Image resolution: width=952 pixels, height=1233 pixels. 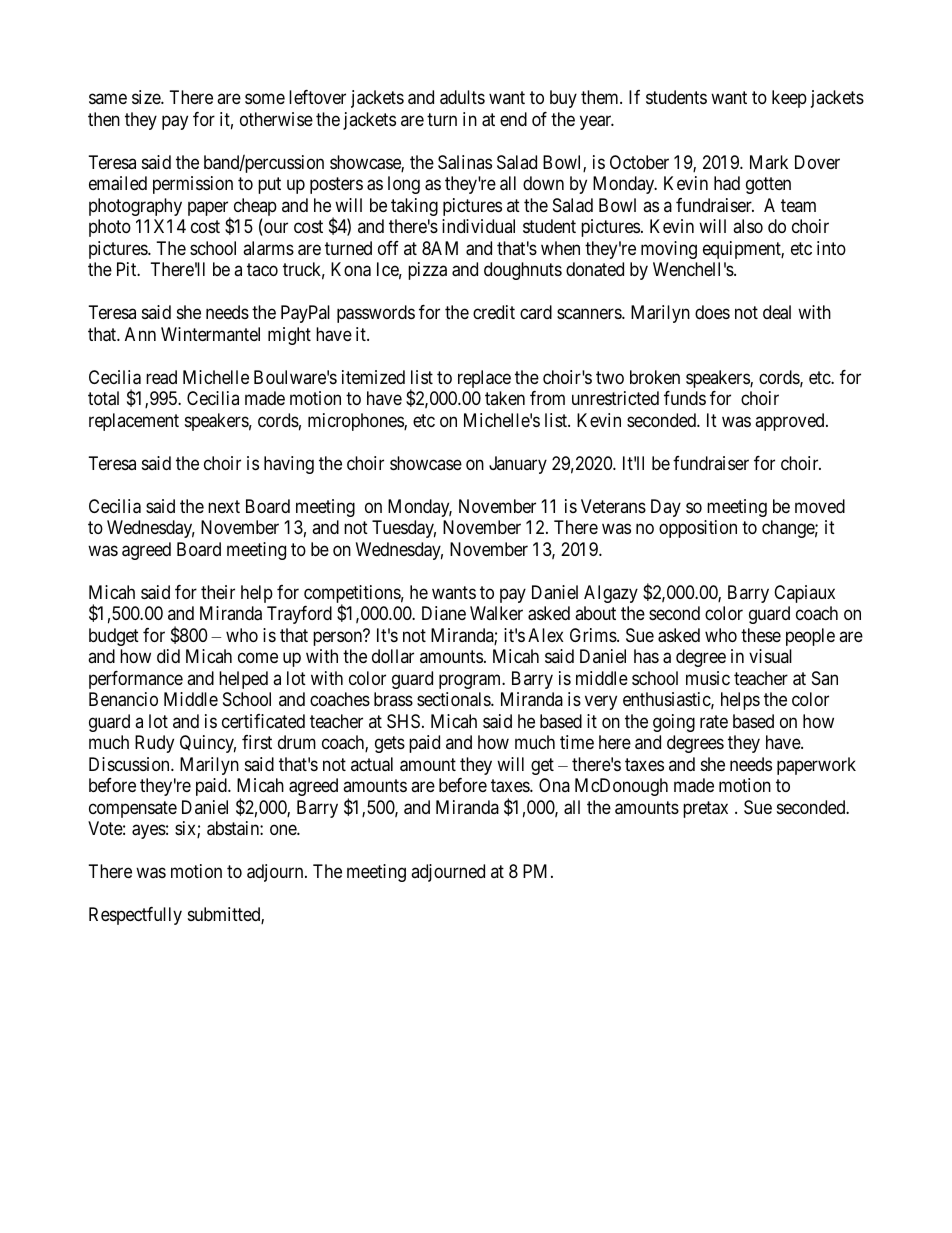 I want to click on Respectfully, so click(x=135, y=916).
